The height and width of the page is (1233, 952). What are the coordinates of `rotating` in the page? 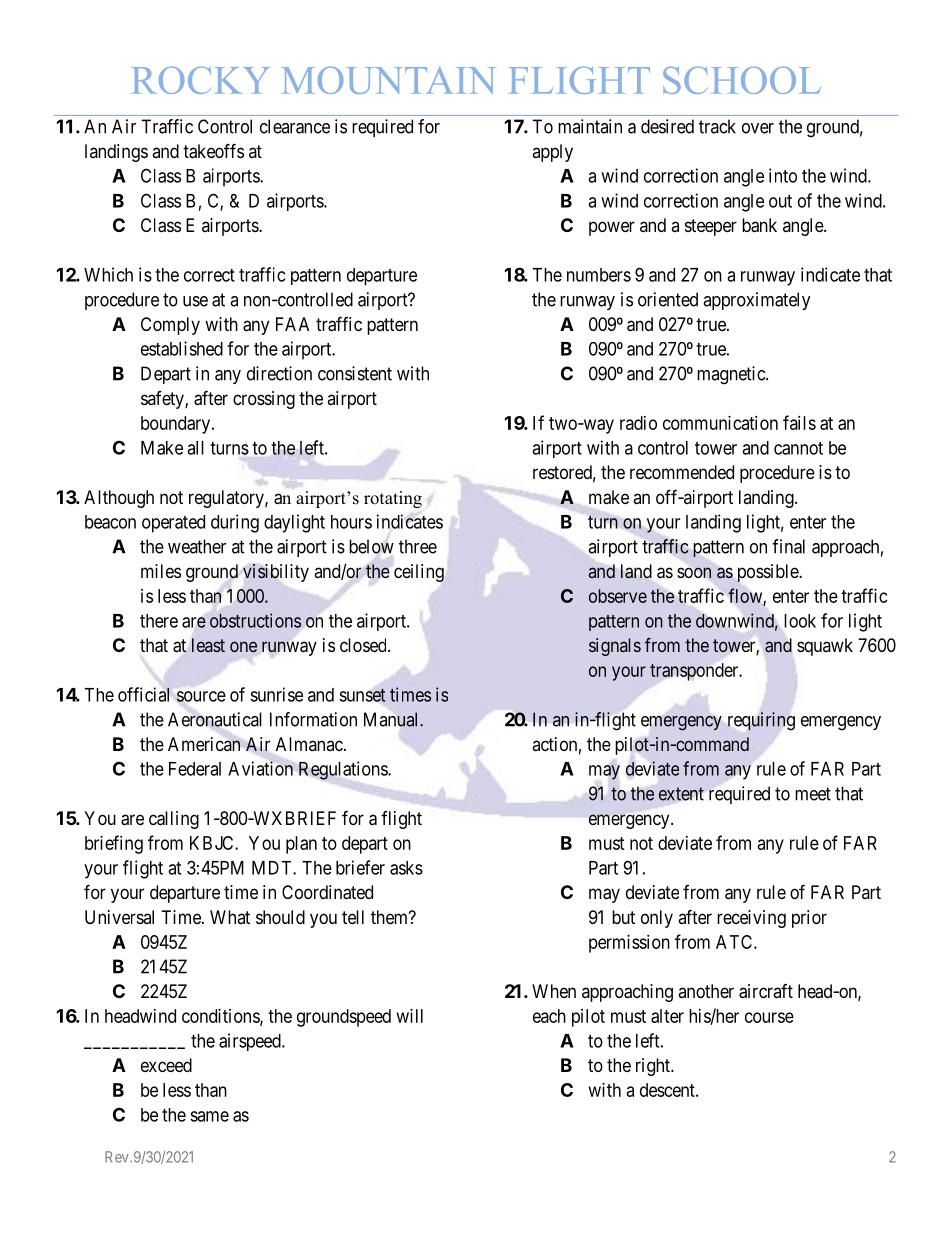 It's located at (393, 499).
